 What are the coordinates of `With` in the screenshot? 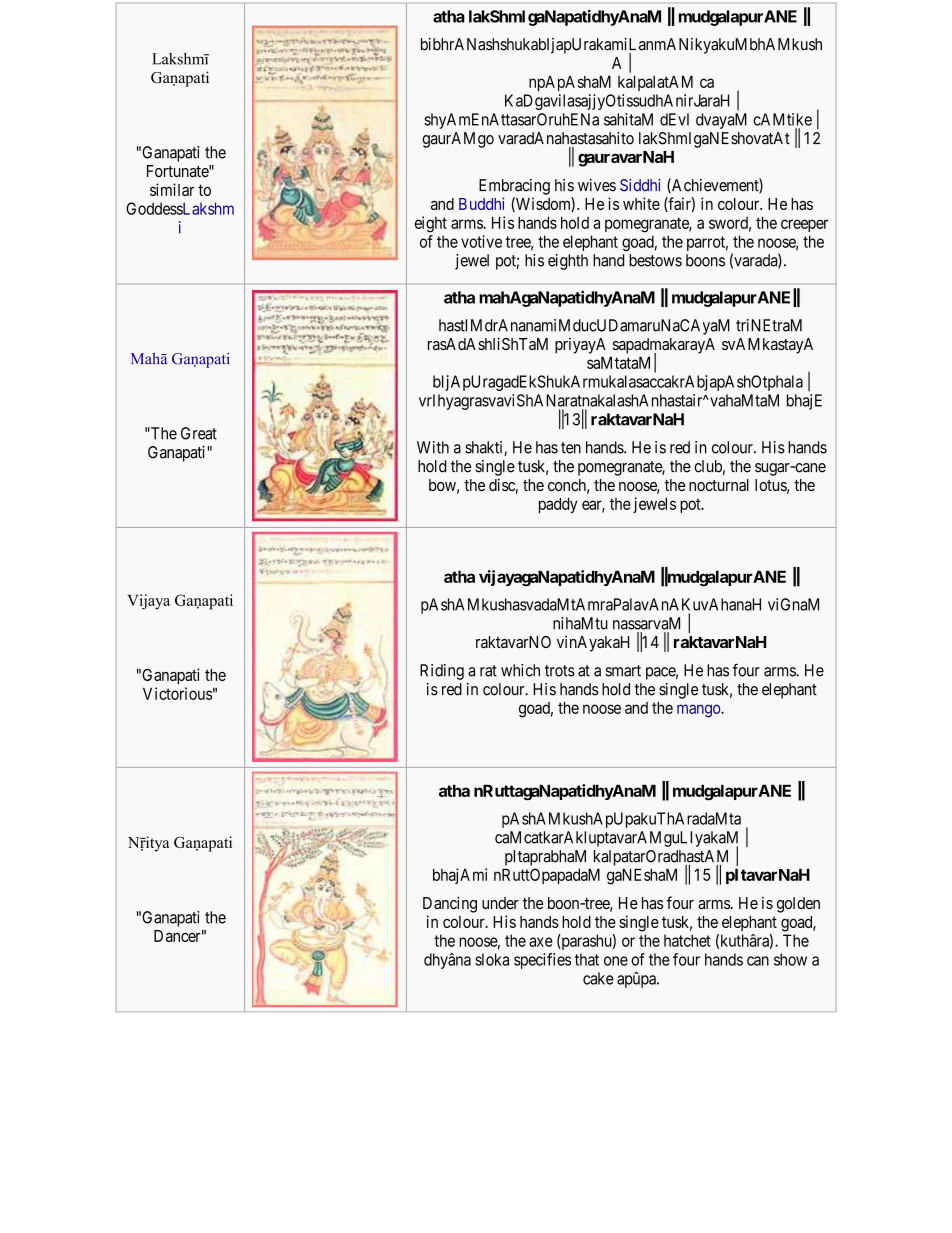 It's located at (433, 447).
